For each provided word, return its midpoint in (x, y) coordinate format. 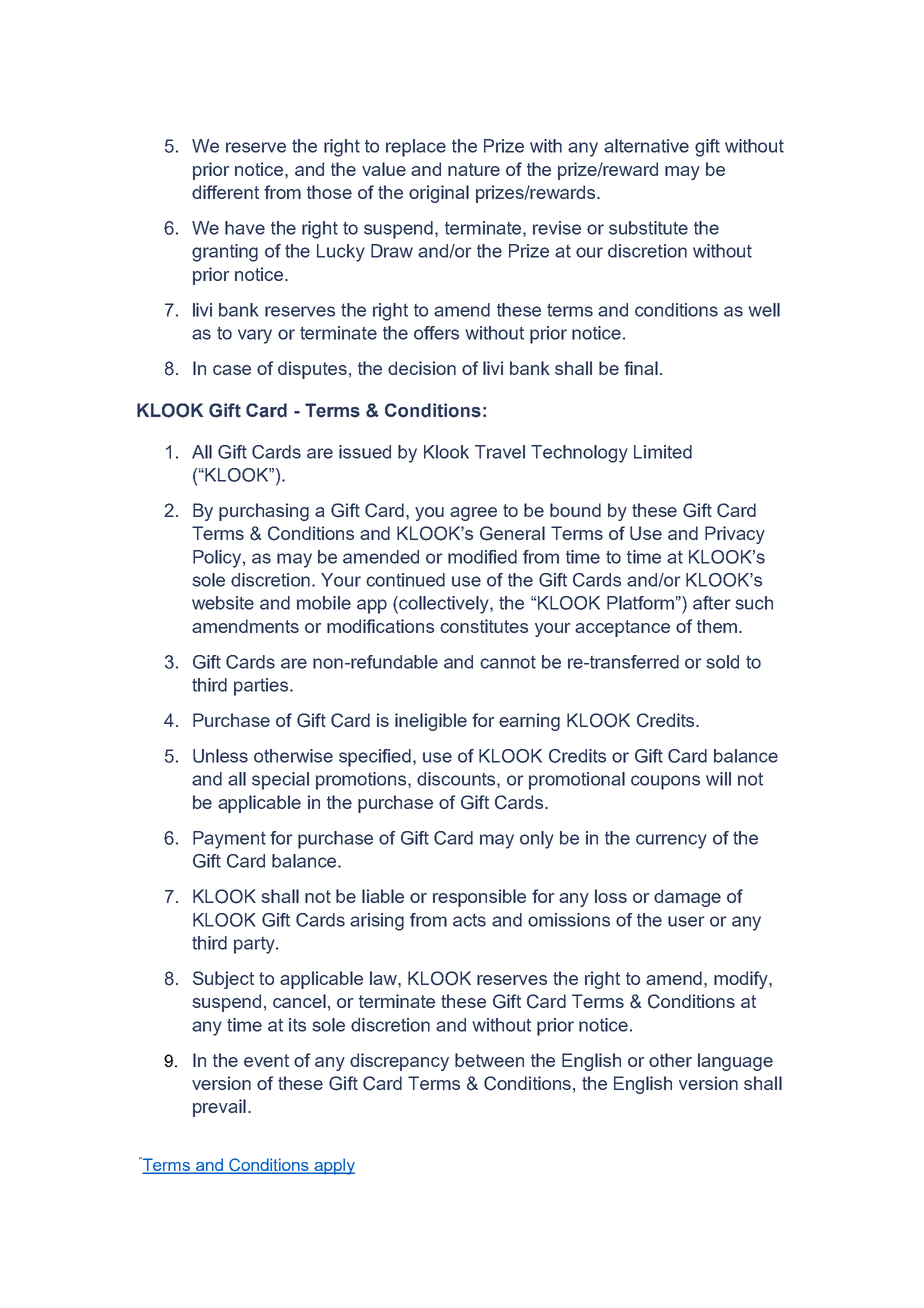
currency (671, 841)
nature (474, 169)
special (280, 781)
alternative (646, 146)
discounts (457, 780)
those (329, 192)
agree (473, 514)
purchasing (264, 512)
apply (333, 1166)
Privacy (735, 535)
